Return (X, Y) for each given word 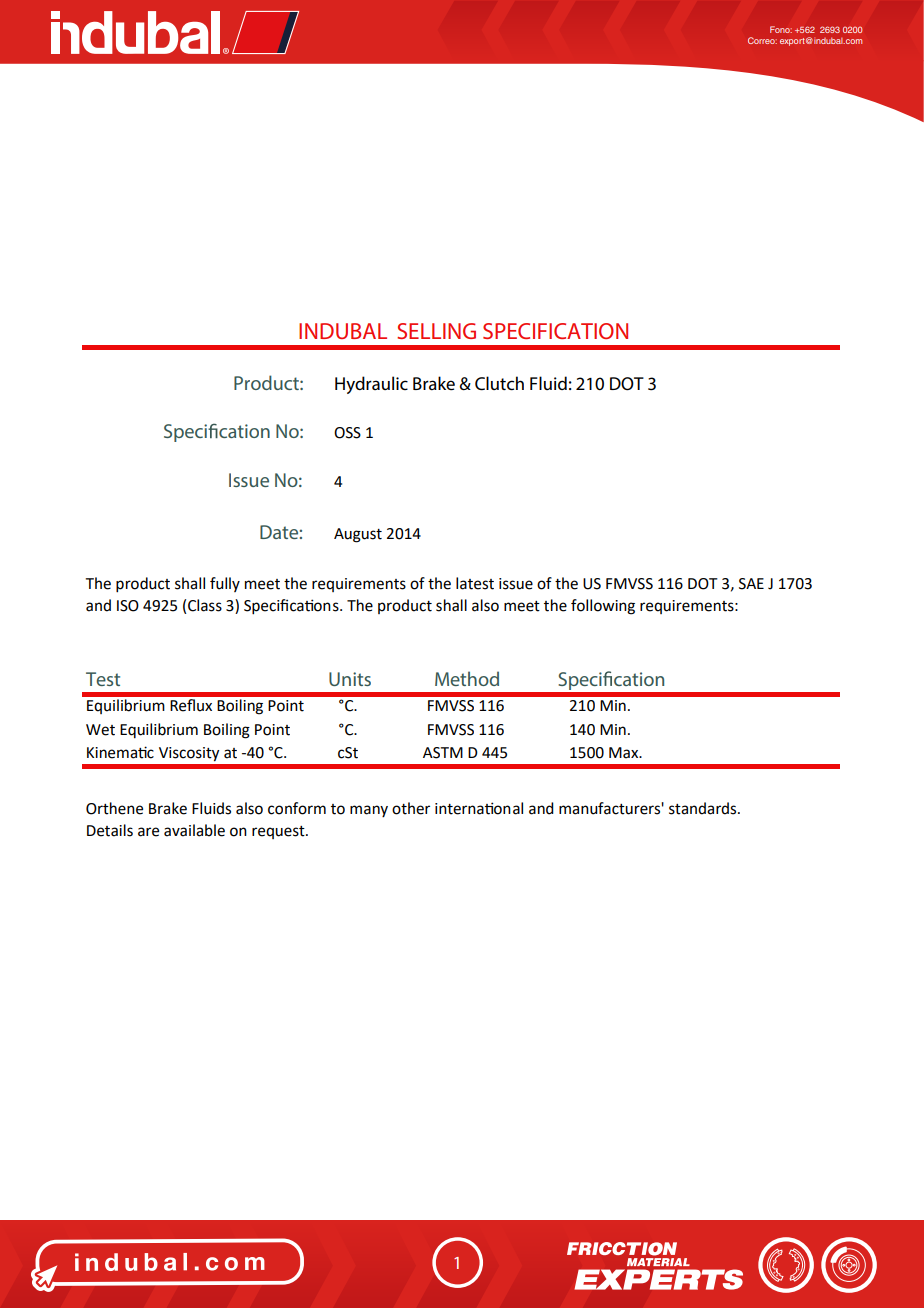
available (194, 830)
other (411, 808)
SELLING (436, 331)
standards (704, 808)
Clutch (499, 383)
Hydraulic (371, 385)
